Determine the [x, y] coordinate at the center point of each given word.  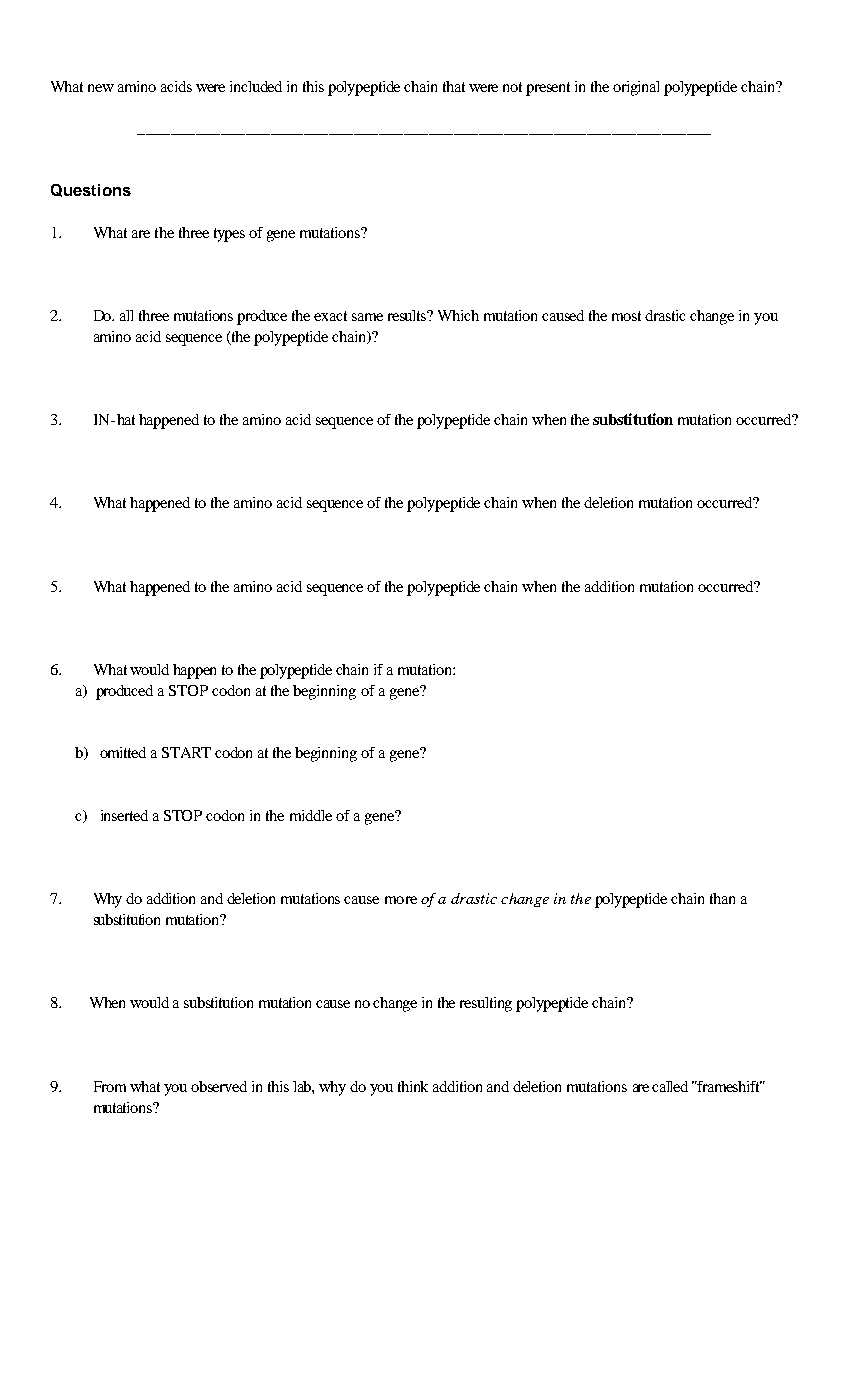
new [101, 88]
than [722, 898]
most [626, 316]
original [636, 88]
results [409, 315]
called [670, 1086]
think [413, 1086]
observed [219, 1086]
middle [311, 815]
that [454, 86]
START [186, 752]
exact [330, 316]
